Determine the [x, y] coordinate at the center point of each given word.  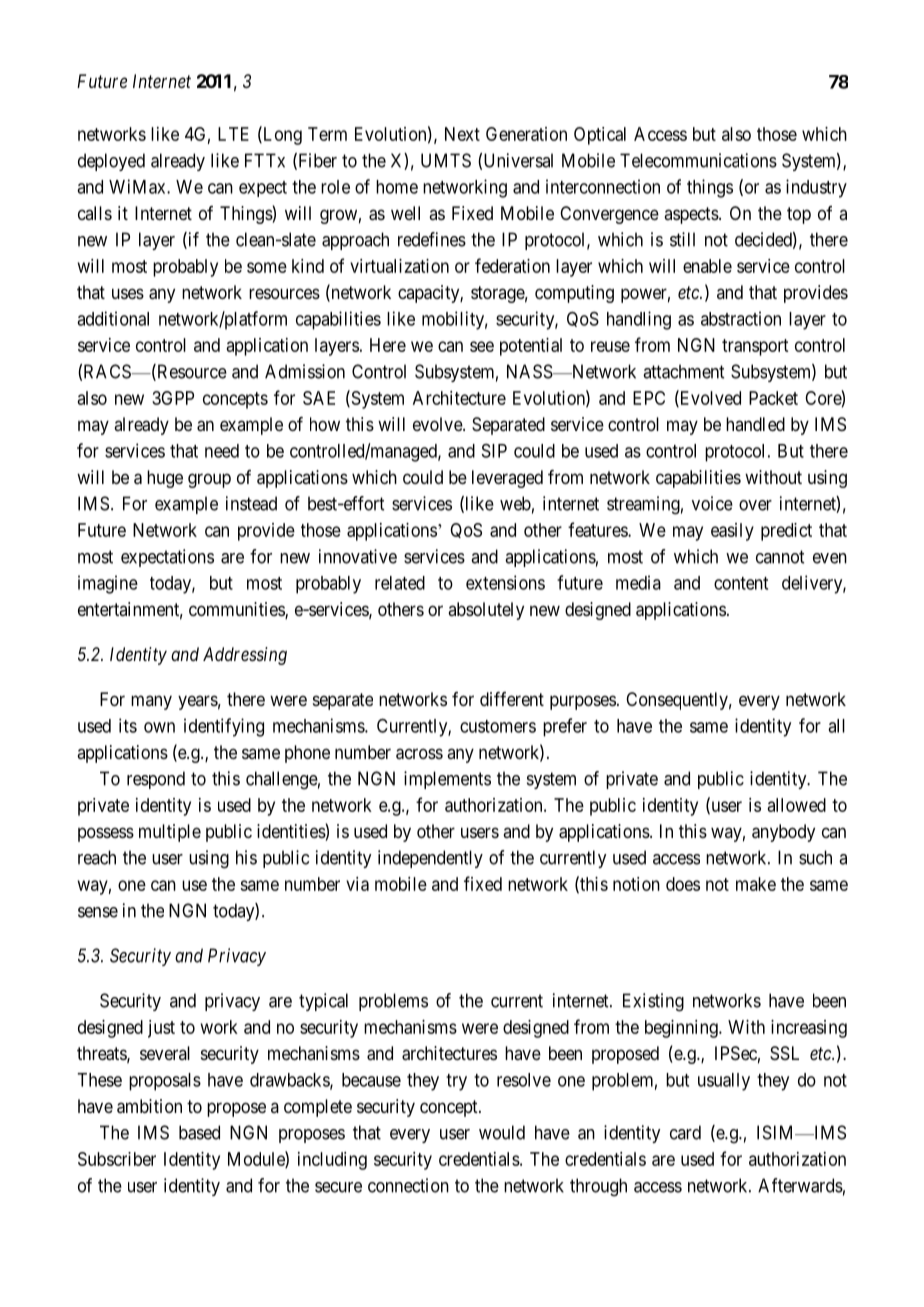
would [502, 1132]
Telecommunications [698, 160]
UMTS [446, 160]
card [685, 1132]
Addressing [245, 656]
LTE [233, 134]
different [512, 699]
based [199, 1132]
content [741, 583]
